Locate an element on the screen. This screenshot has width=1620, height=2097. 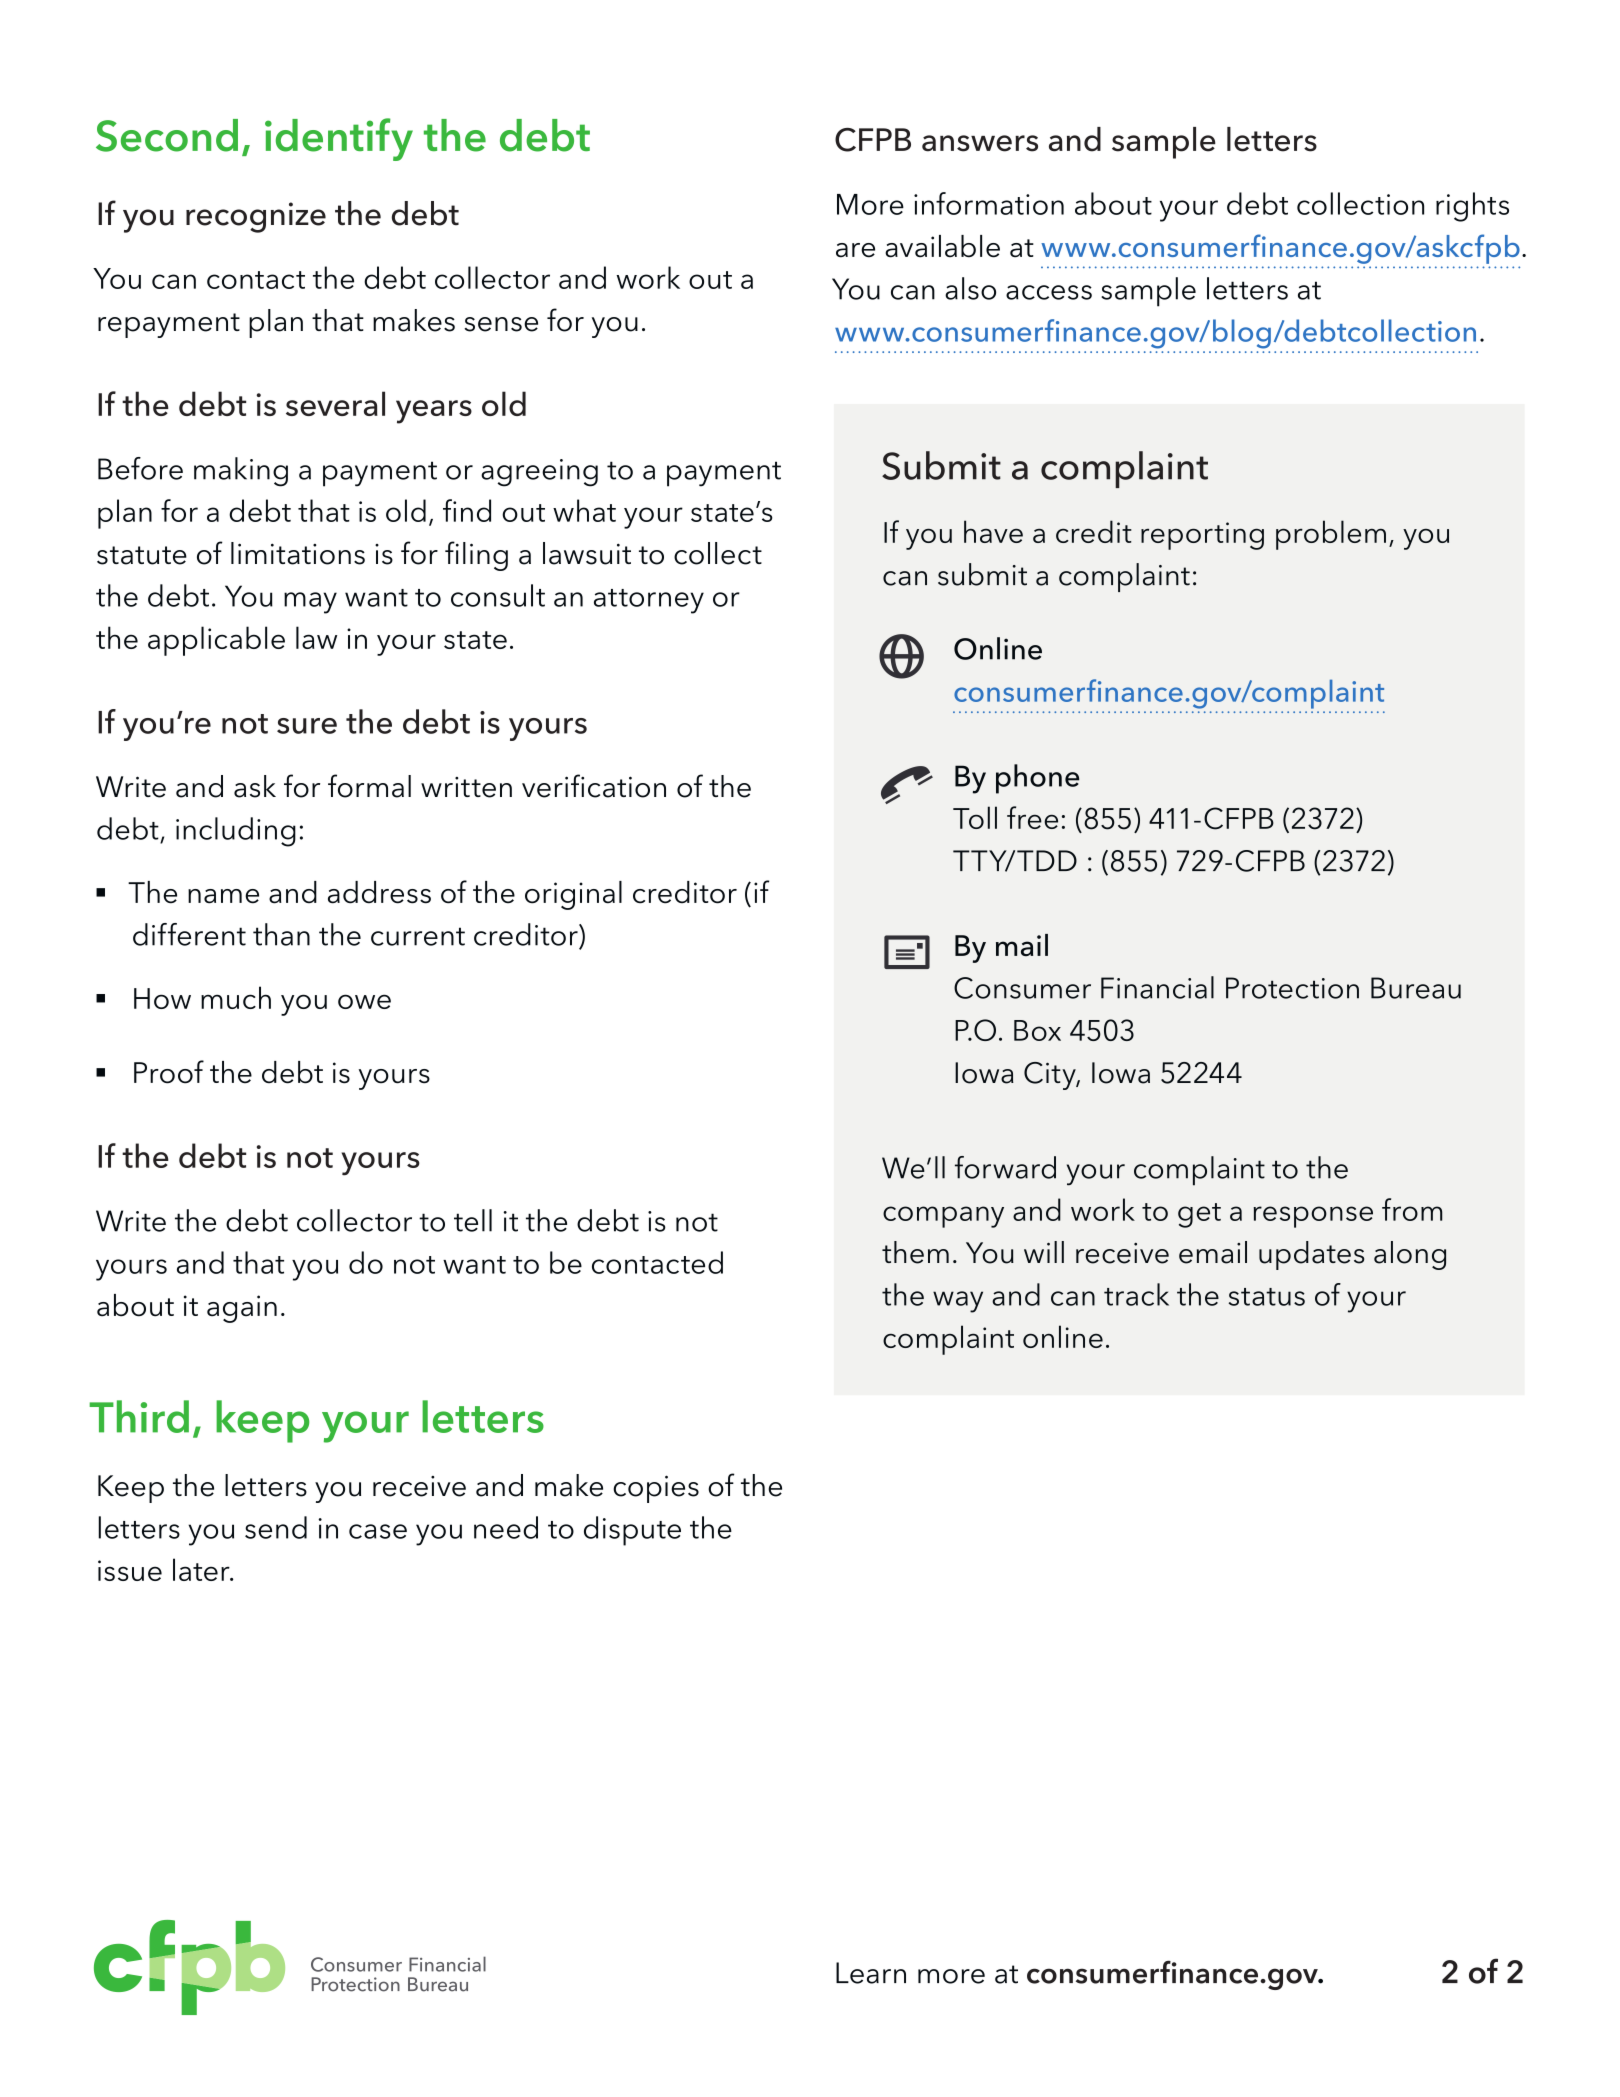
dispute is located at coordinates (632, 1531).
